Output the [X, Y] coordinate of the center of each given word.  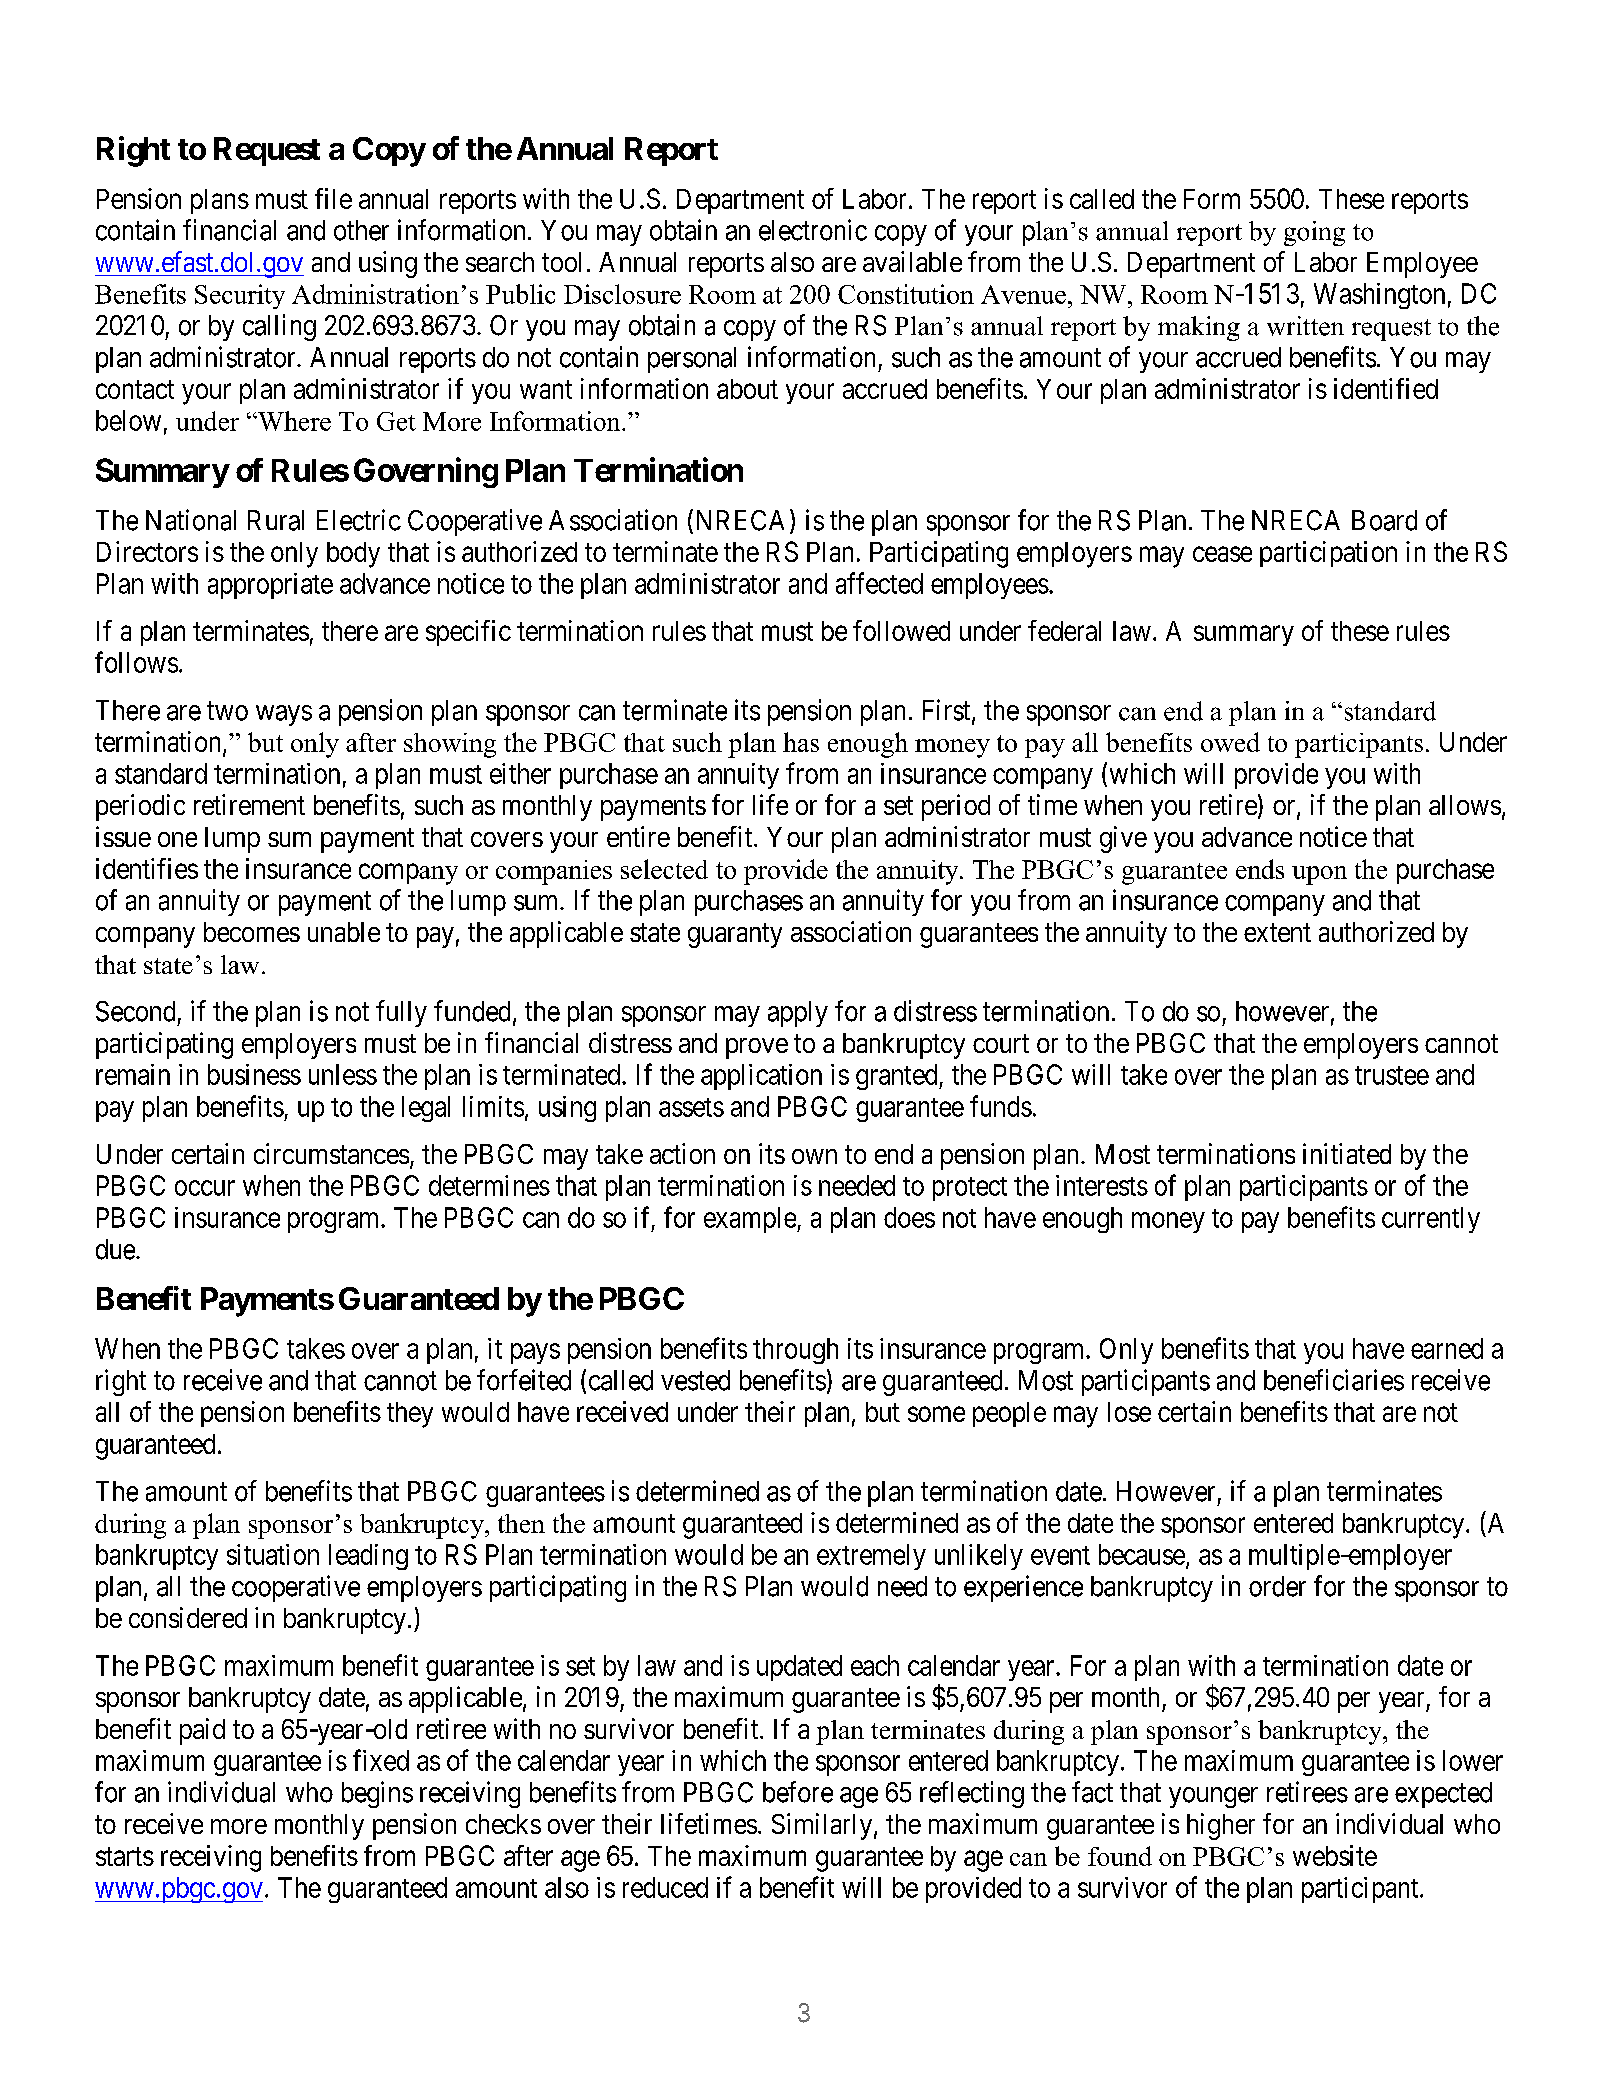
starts [125, 1856]
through [795, 1351]
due [115, 1249]
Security [240, 296]
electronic [813, 230]
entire [638, 836]
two [227, 711]
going [1314, 233]
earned [1447, 1348]
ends [1260, 869]
